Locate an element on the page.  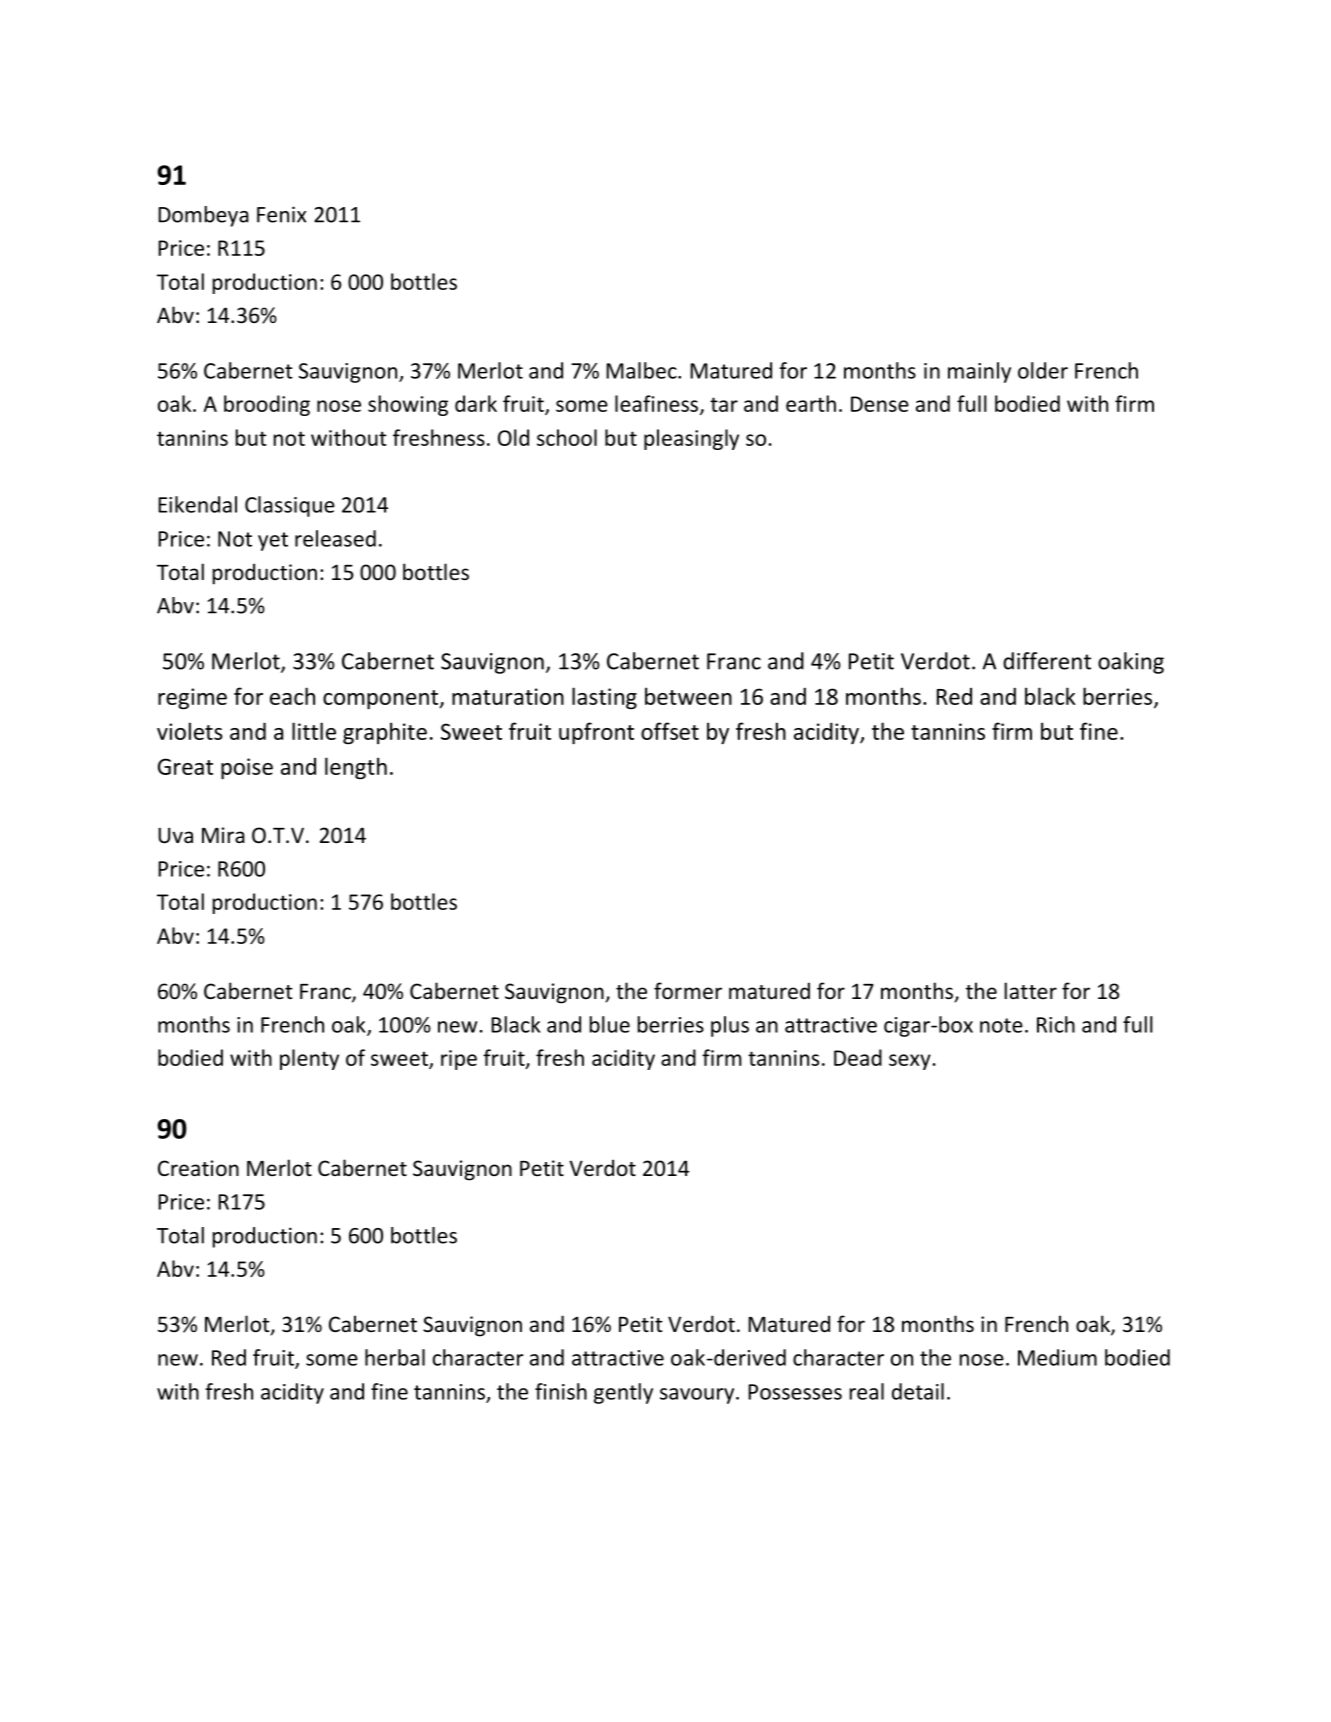
gently is located at coordinates (623, 1393).
